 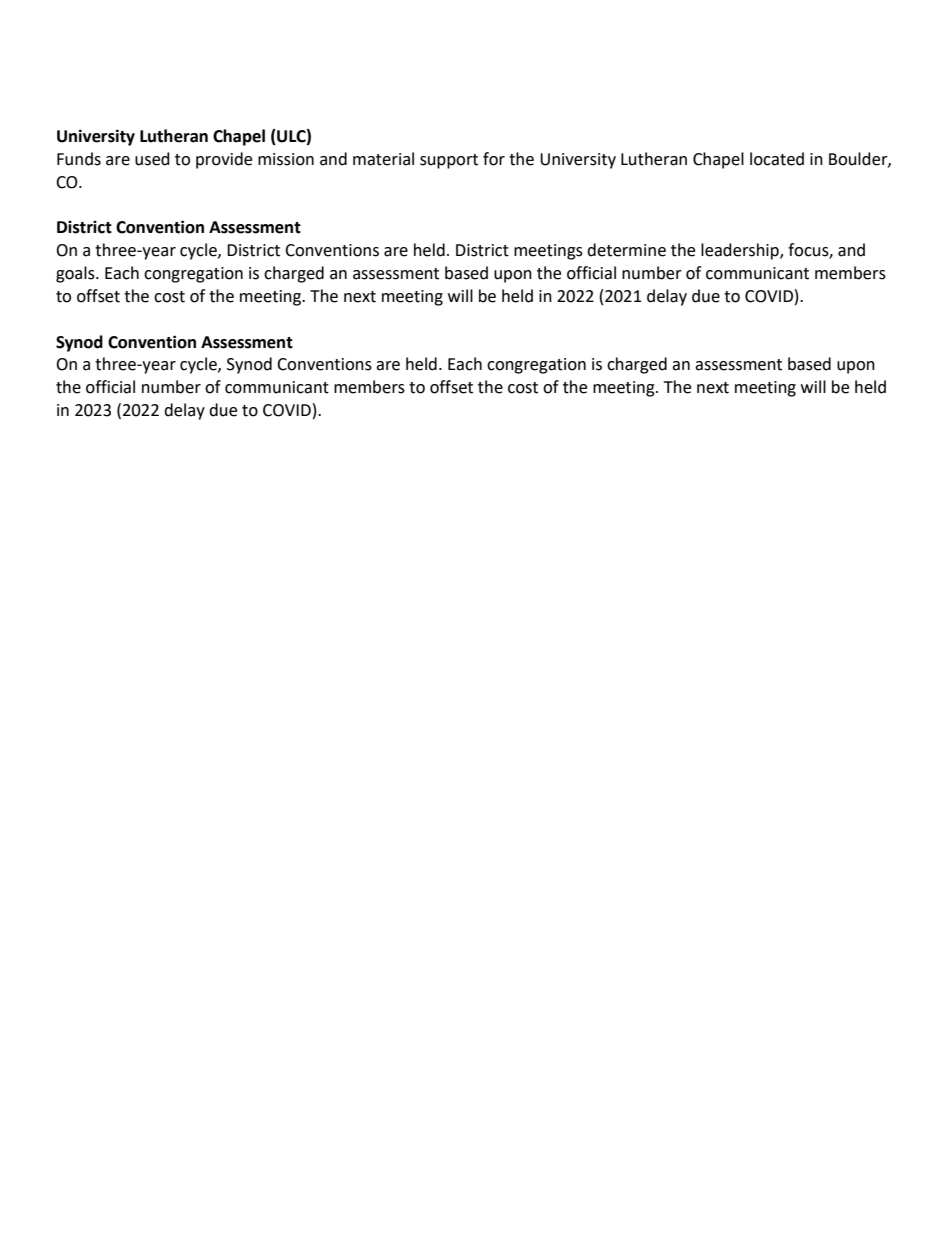 What do you see at coordinates (494, 159) in the screenshot?
I see `for` at bounding box center [494, 159].
